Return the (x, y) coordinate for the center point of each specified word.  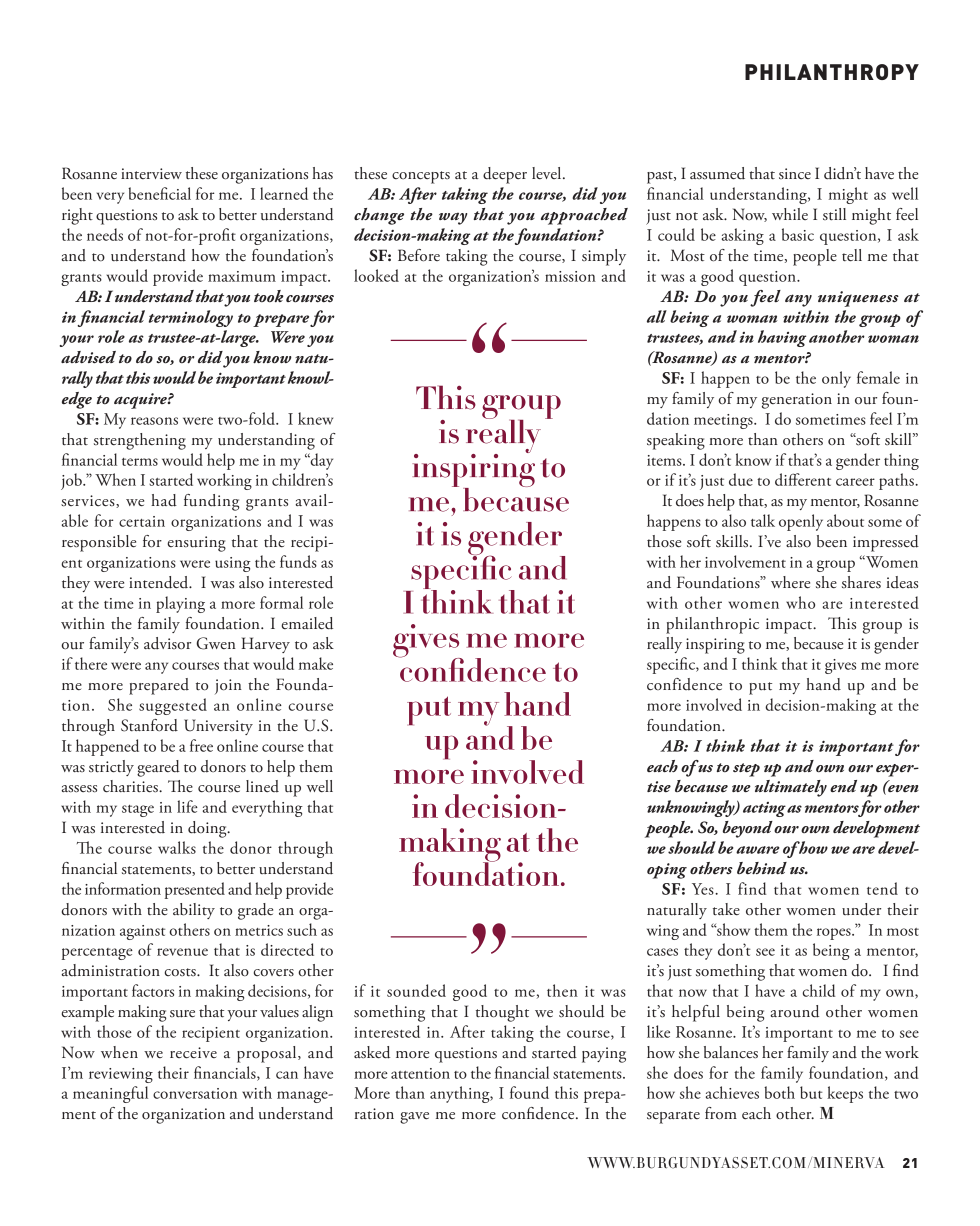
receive (193, 1053)
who (800, 602)
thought (502, 1013)
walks (177, 847)
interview (151, 173)
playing (180, 604)
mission (570, 276)
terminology (191, 318)
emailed (307, 623)
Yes (704, 889)
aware (758, 850)
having (782, 338)
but (811, 1092)
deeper (505, 175)
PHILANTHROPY (832, 72)
